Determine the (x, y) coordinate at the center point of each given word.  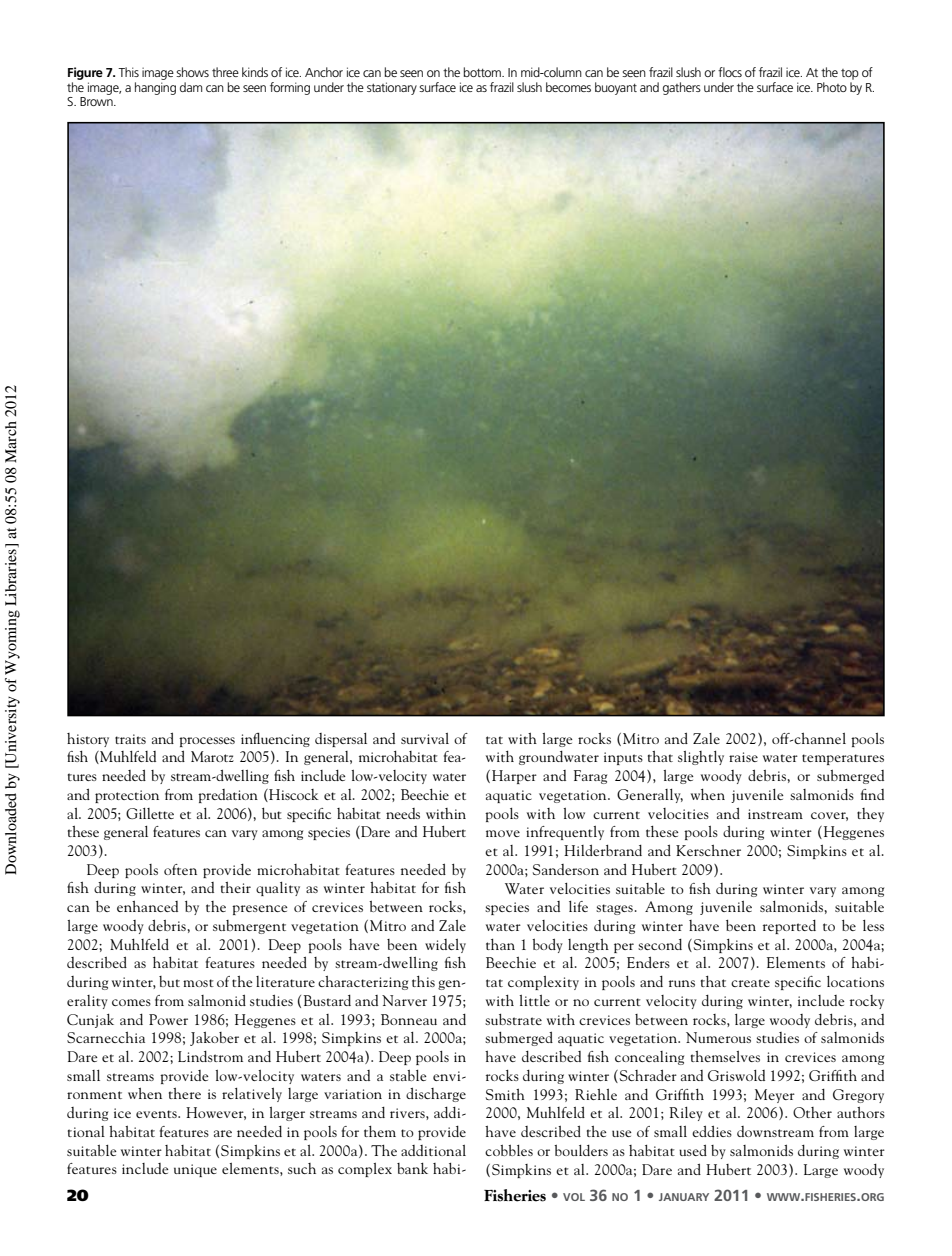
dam (191, 87)
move (503, 833)
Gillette (150, 813)
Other (812, 1112)
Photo (832, 87)
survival (425, 738)
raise (743, 757)
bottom (483, 72)
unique (195, 1170)
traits (130, 739)
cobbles (509, 1150)
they (870, 815)
